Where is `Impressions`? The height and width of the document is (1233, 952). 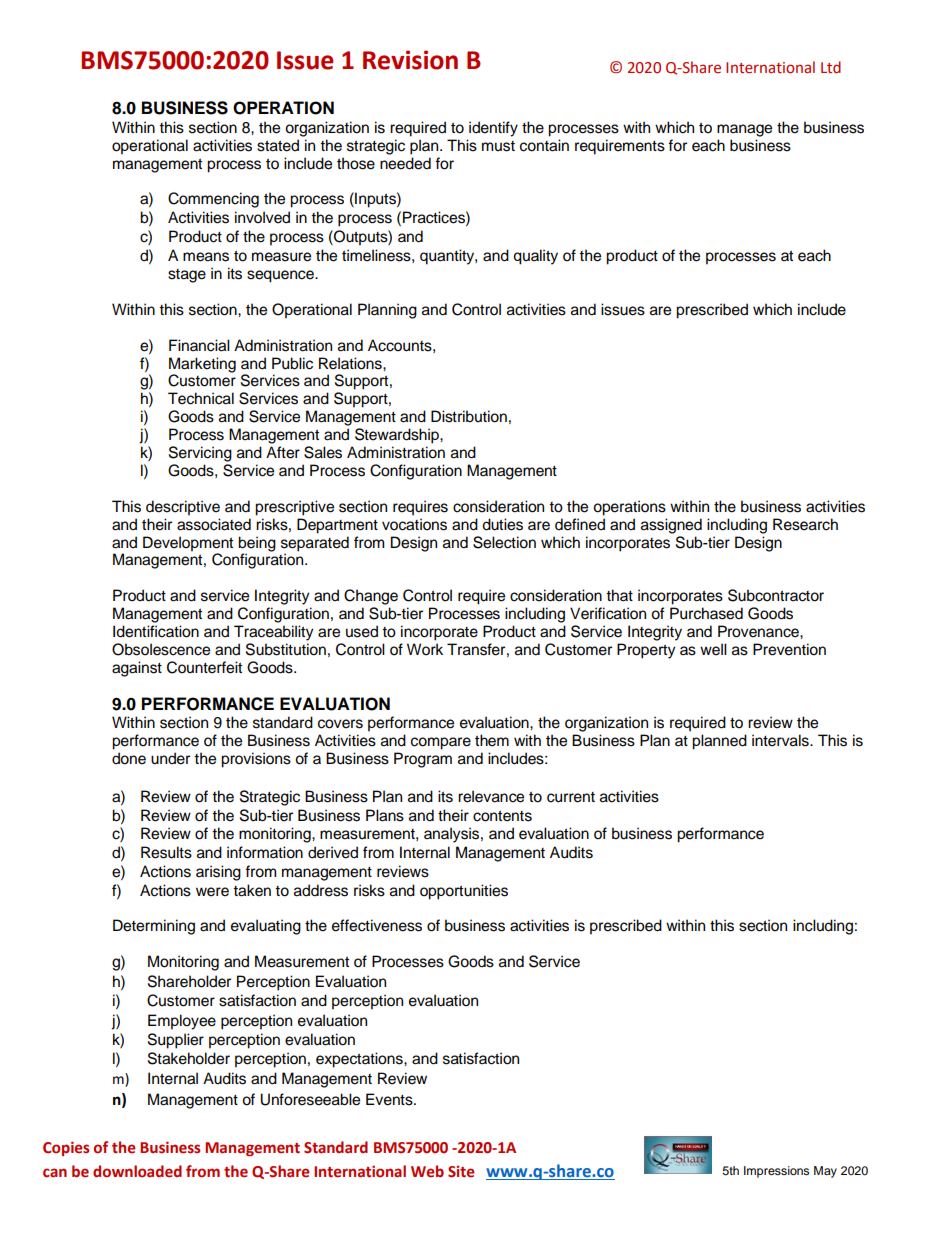
Impressions is located at coordinates (776, 1172).
